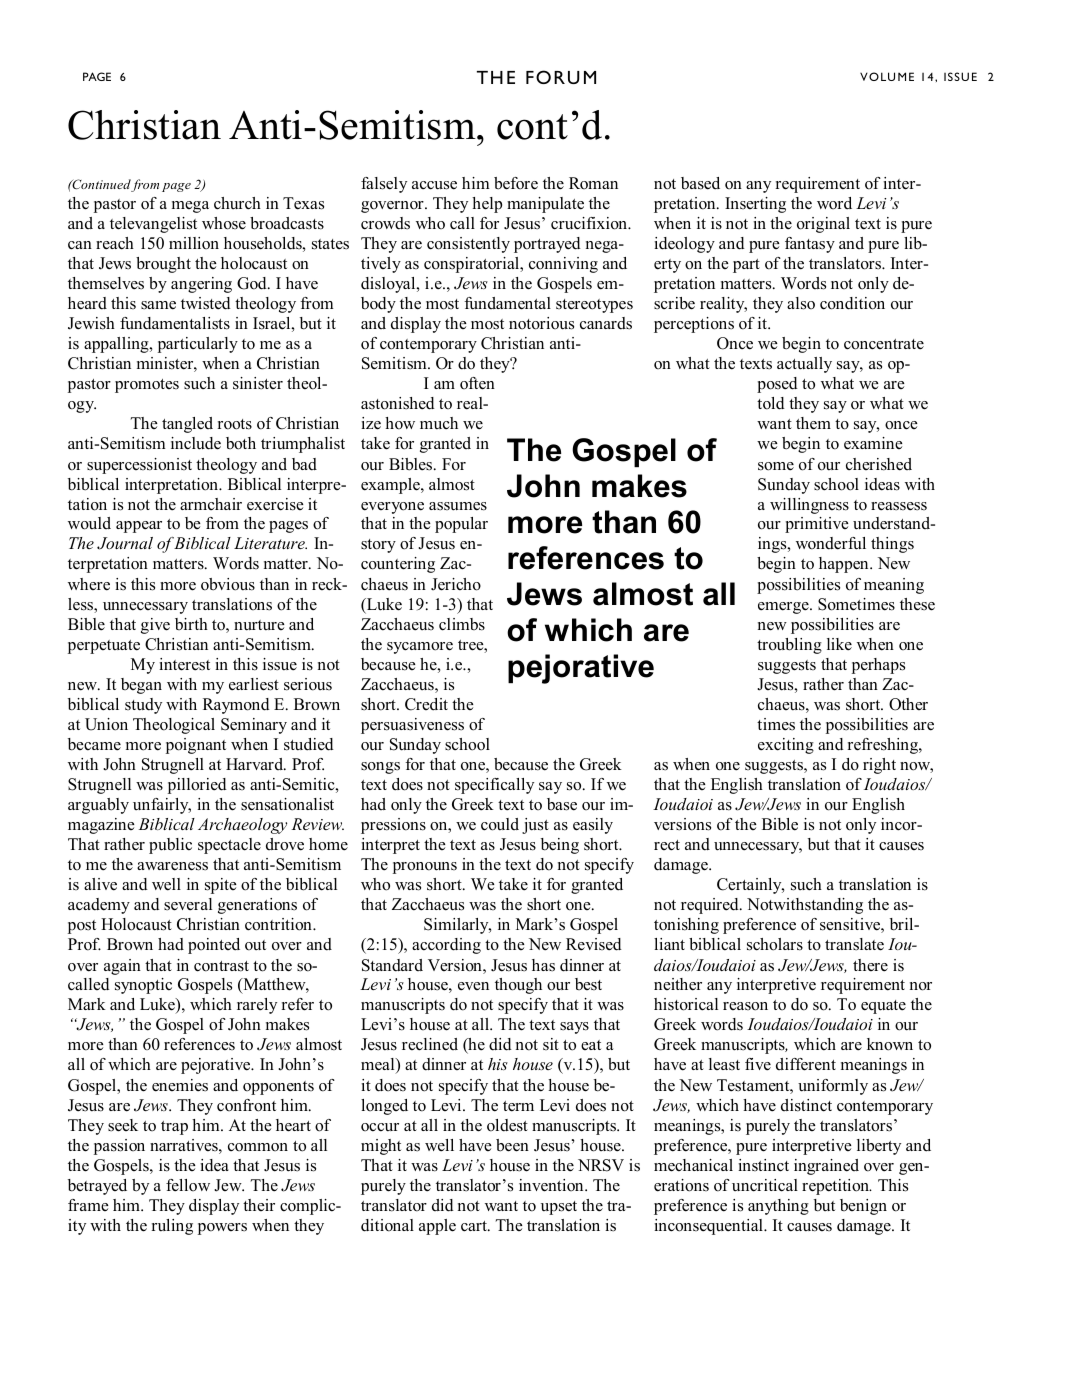 This screenshot has width=1066, height=1380. I want to click on primitive, so click(817, 525).
